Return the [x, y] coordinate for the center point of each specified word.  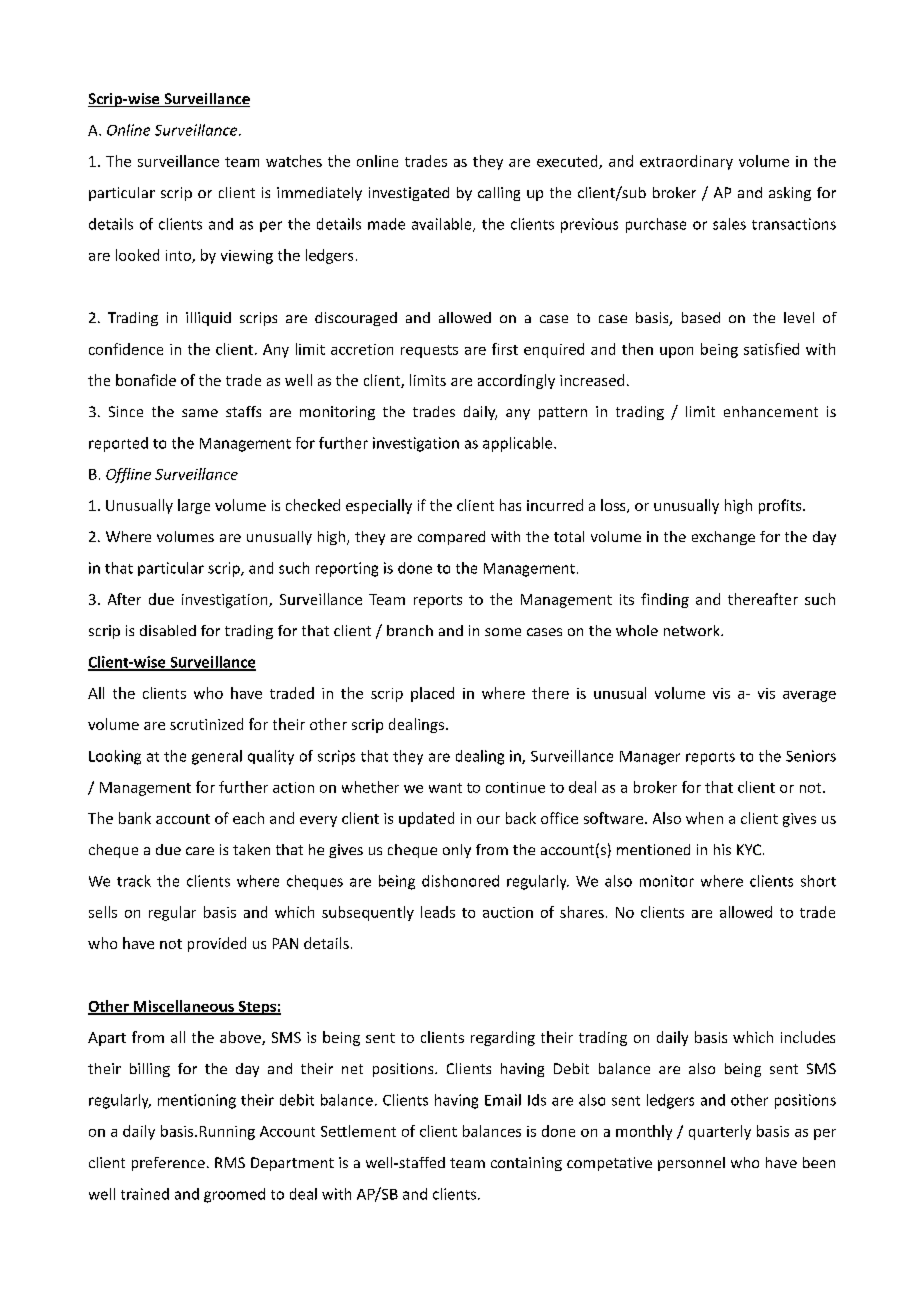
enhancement [771, 411]
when [704, 818]
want [445, 788]
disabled [168, 630]
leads [438, 912]
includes [808, 1037]
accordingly [516, 381]
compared [451, 538]
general [217, 757]
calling [499, 194]
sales [729, 224]
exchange [723, 538]
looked [137, 255]
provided [217, 944]
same [200, 413]
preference [168, 1164]
